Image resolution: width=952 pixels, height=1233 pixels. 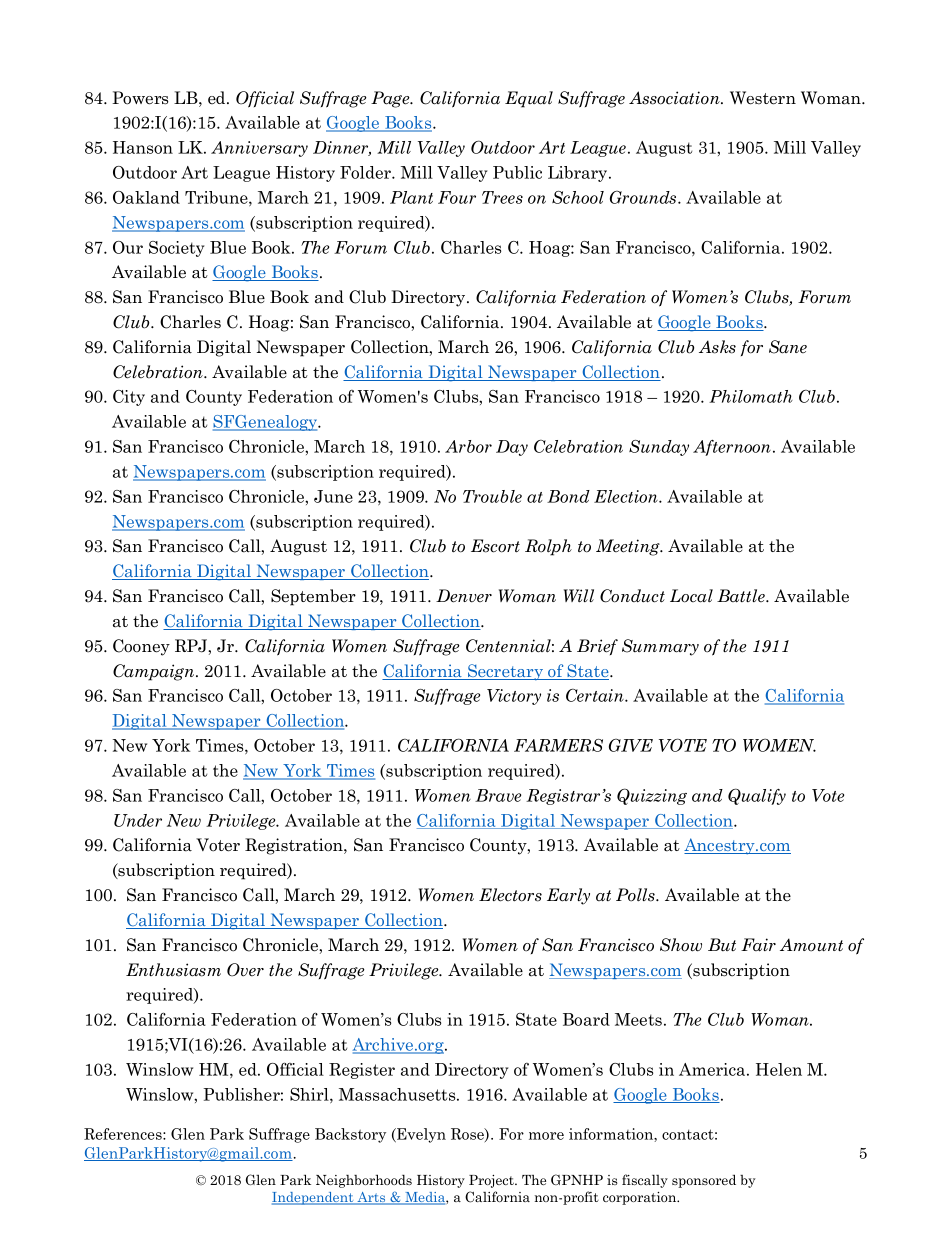 What do you see at coordinates (742, 596) in the screenshot?
I see `Battle` at bounding box center [742, 596].
